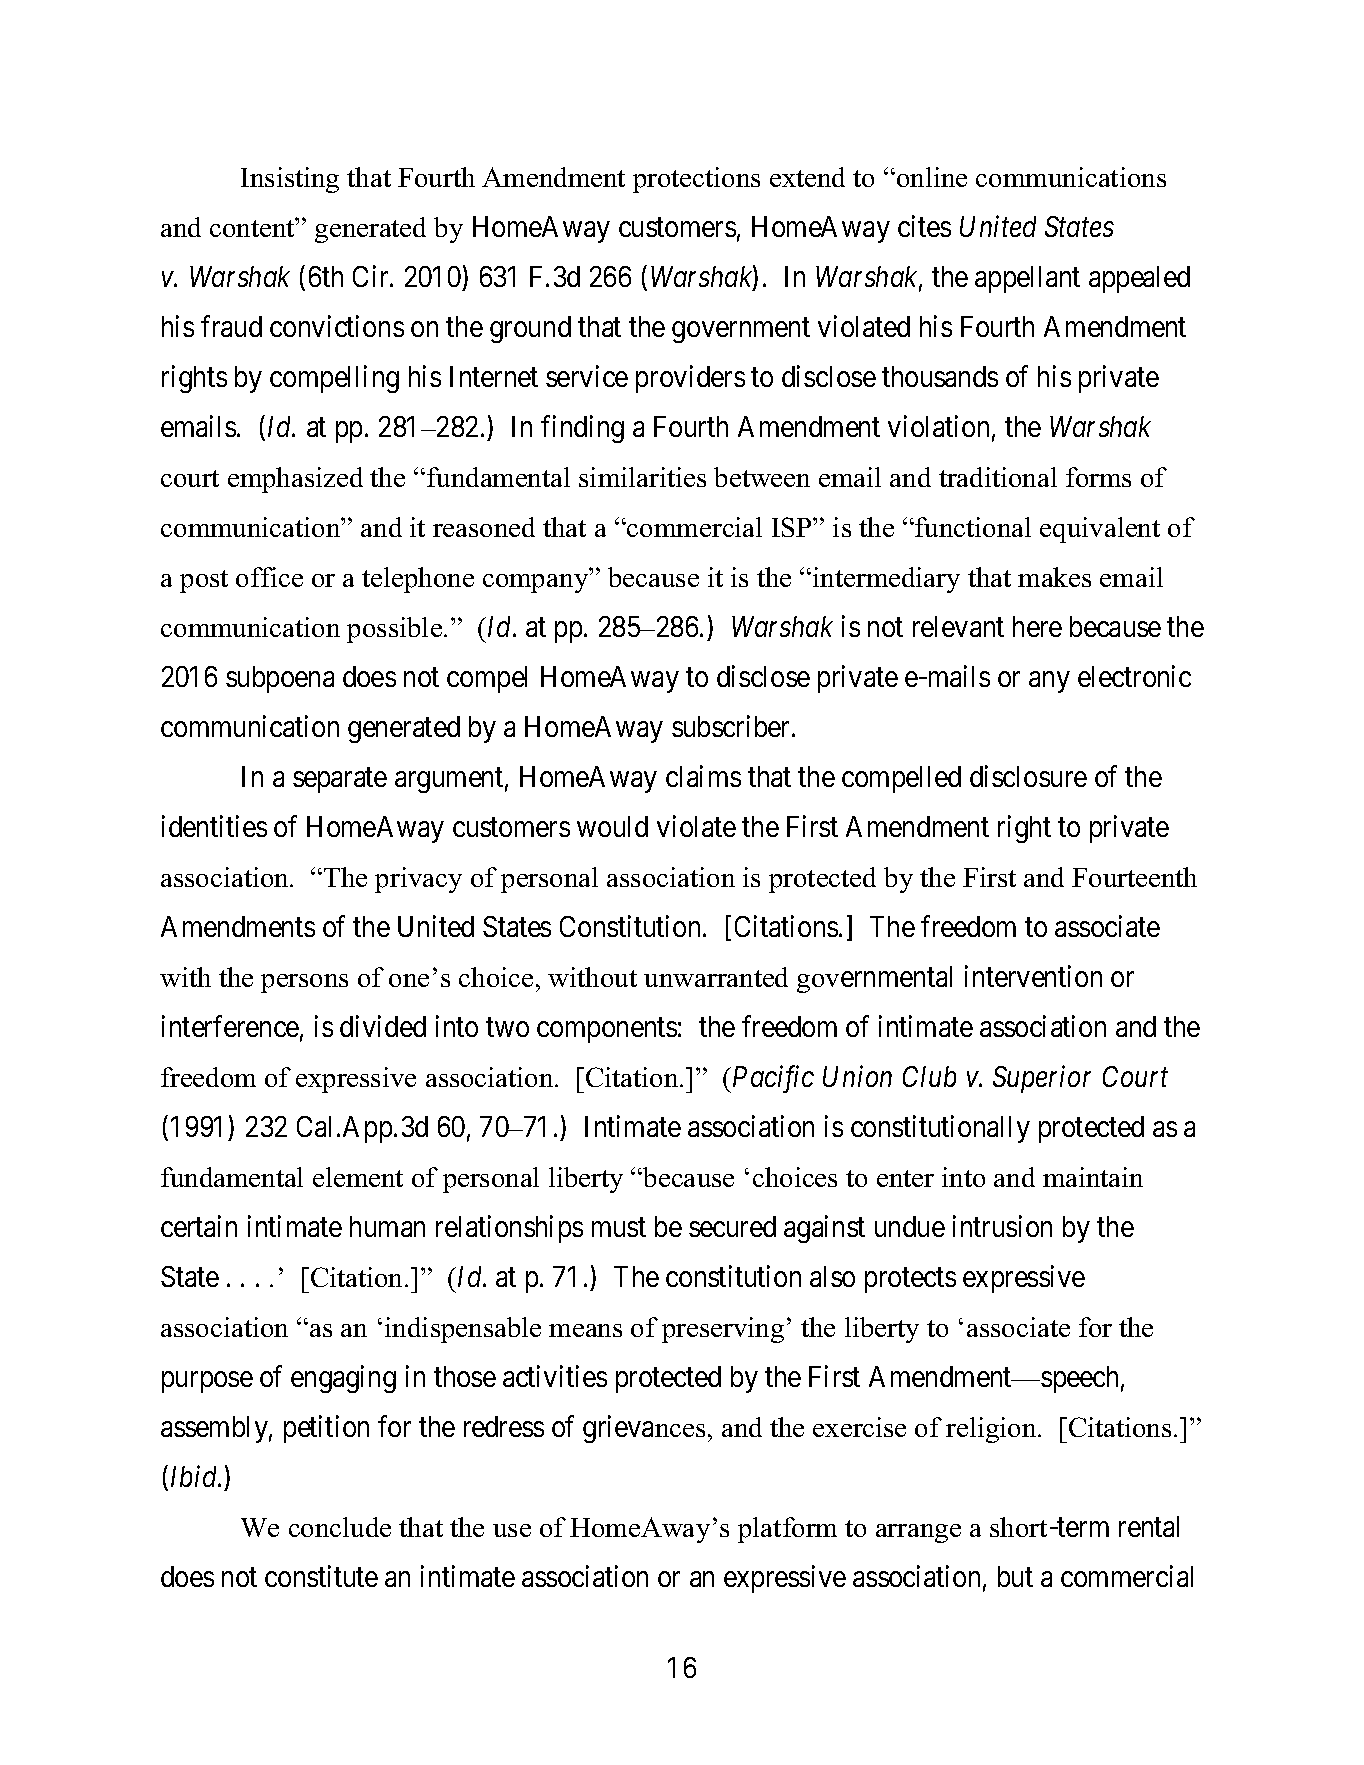  I want to click on platform, so click(787, 1530).
